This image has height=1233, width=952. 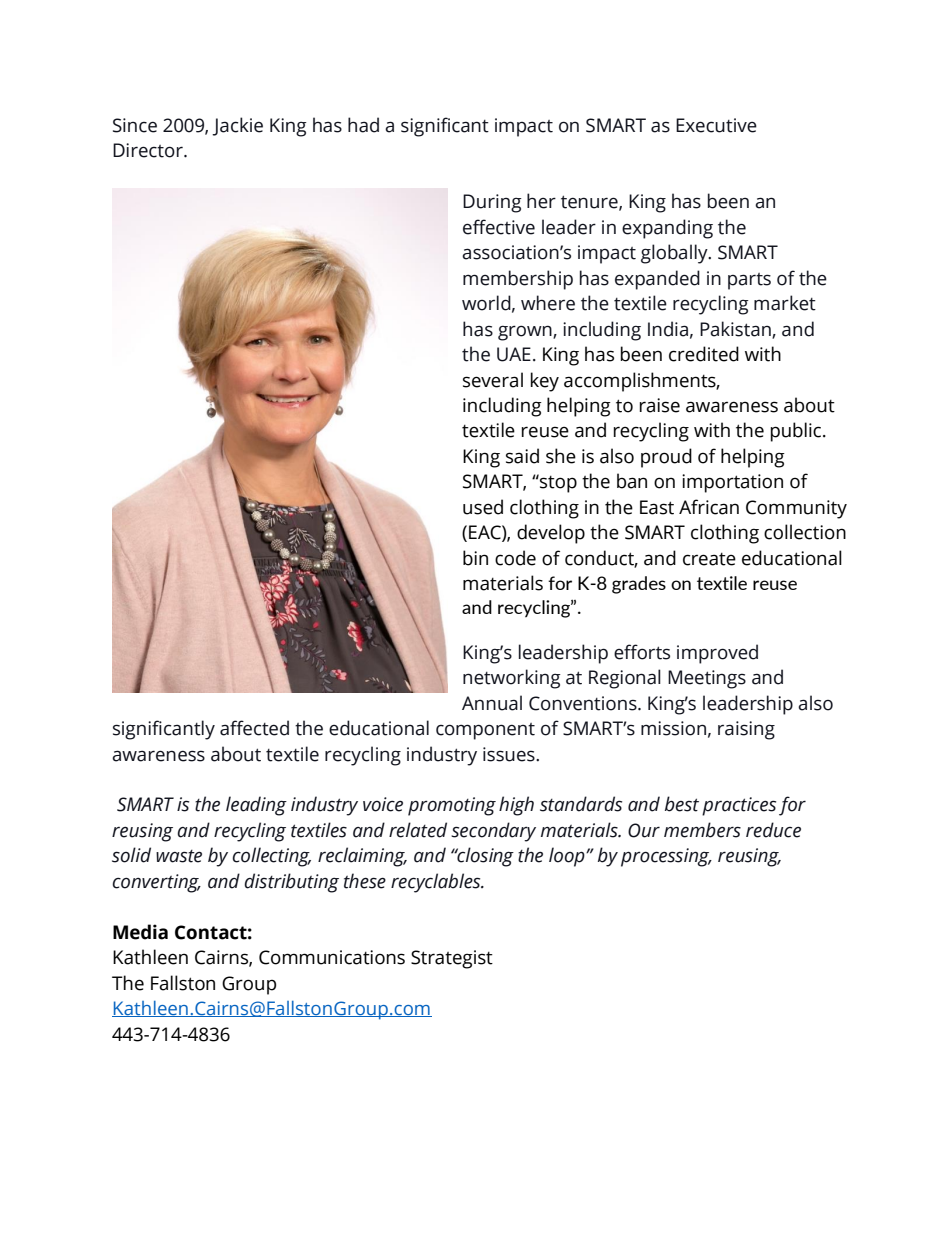 What do you see at coordinates (493, 380) in the image?
I see `several` at bounding box center [493, 380].
